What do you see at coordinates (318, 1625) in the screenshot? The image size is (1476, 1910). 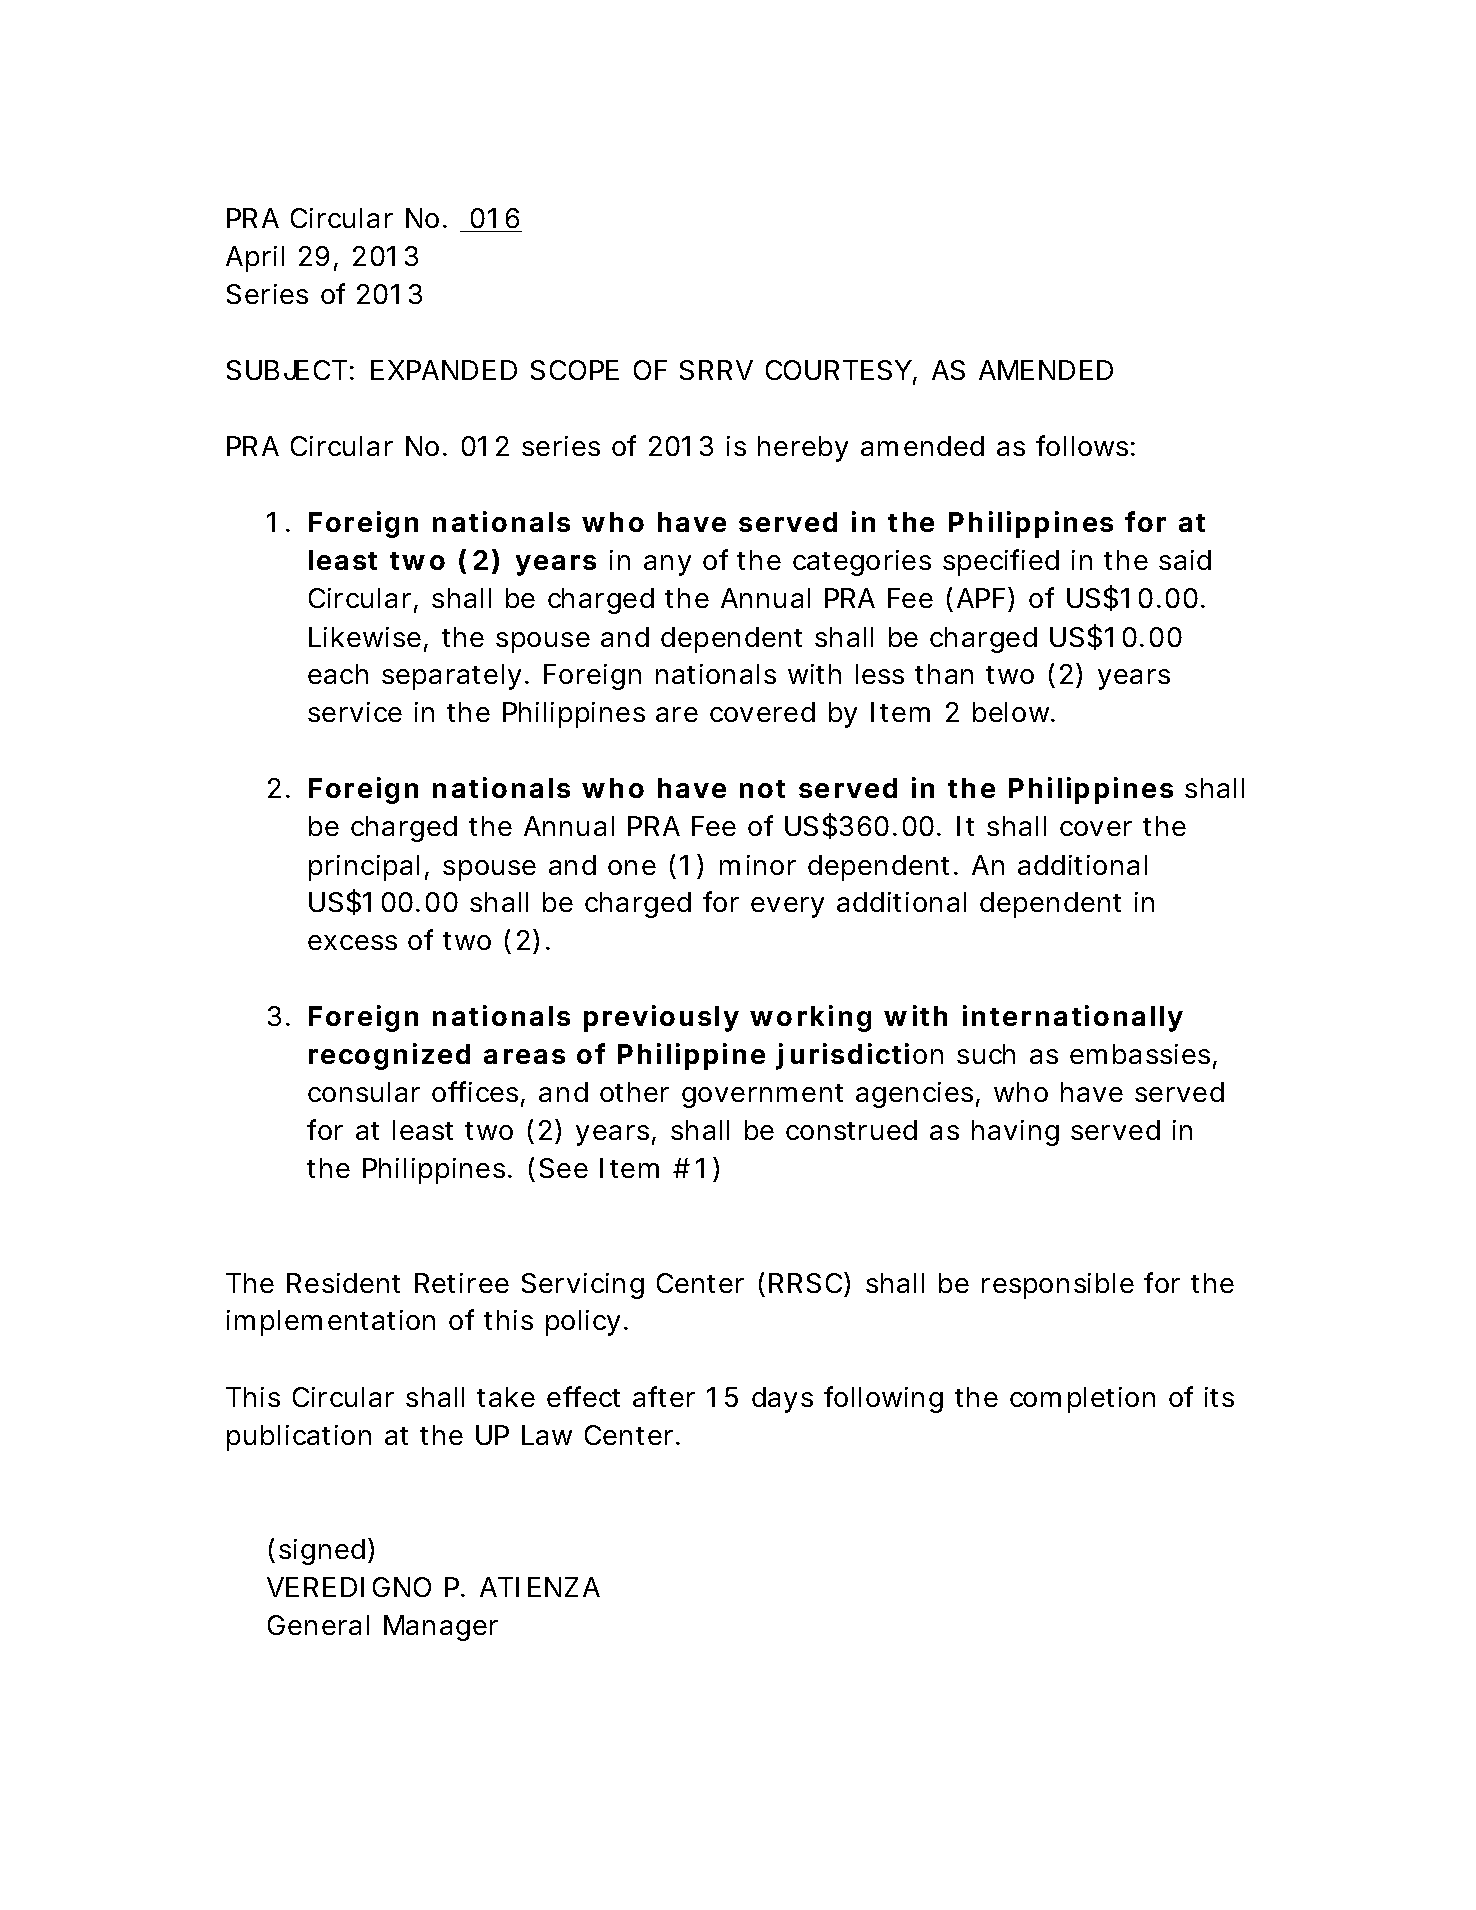 I see `General` at bounding box center [318, 1625].
